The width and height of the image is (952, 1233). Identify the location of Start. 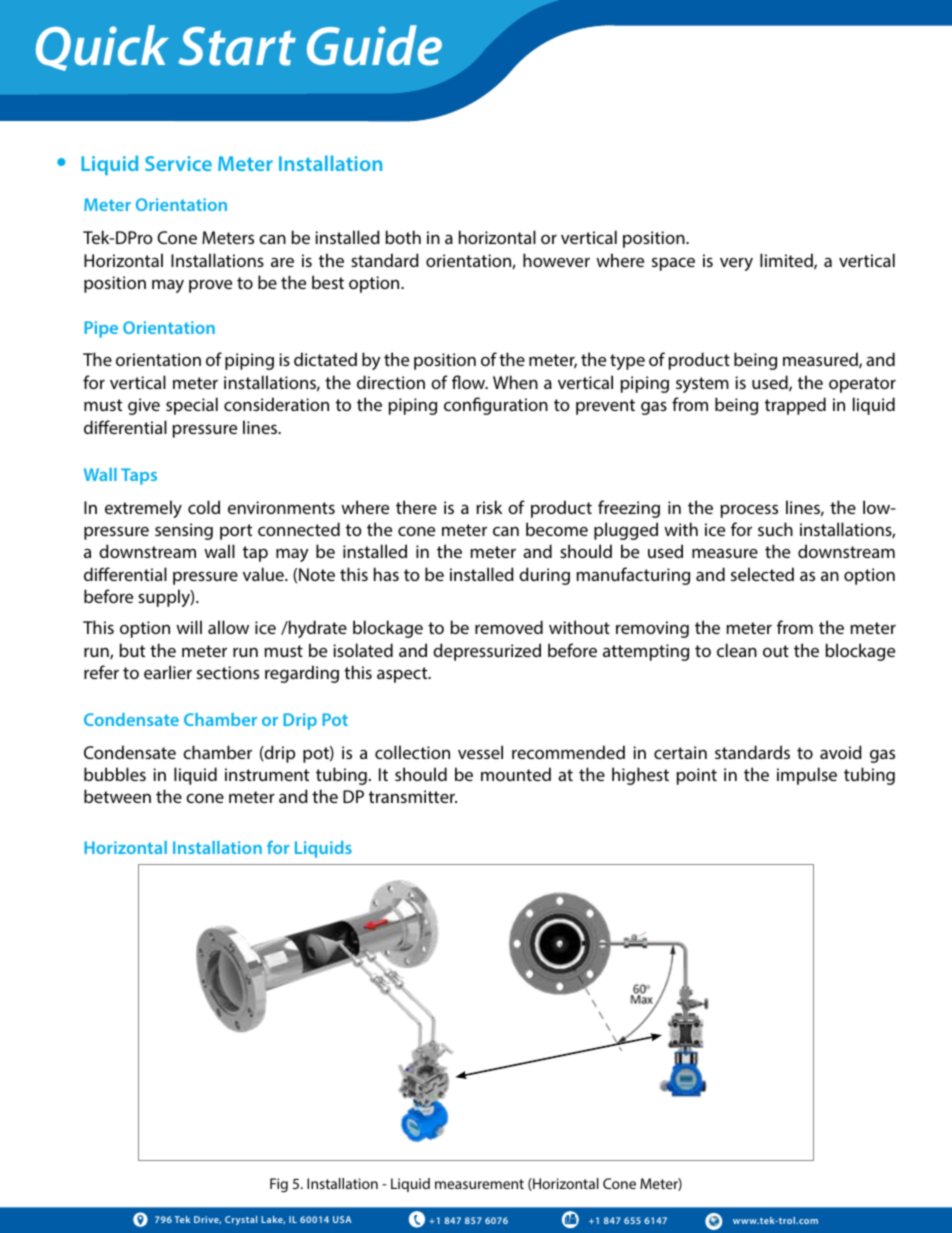
(237, 46).
